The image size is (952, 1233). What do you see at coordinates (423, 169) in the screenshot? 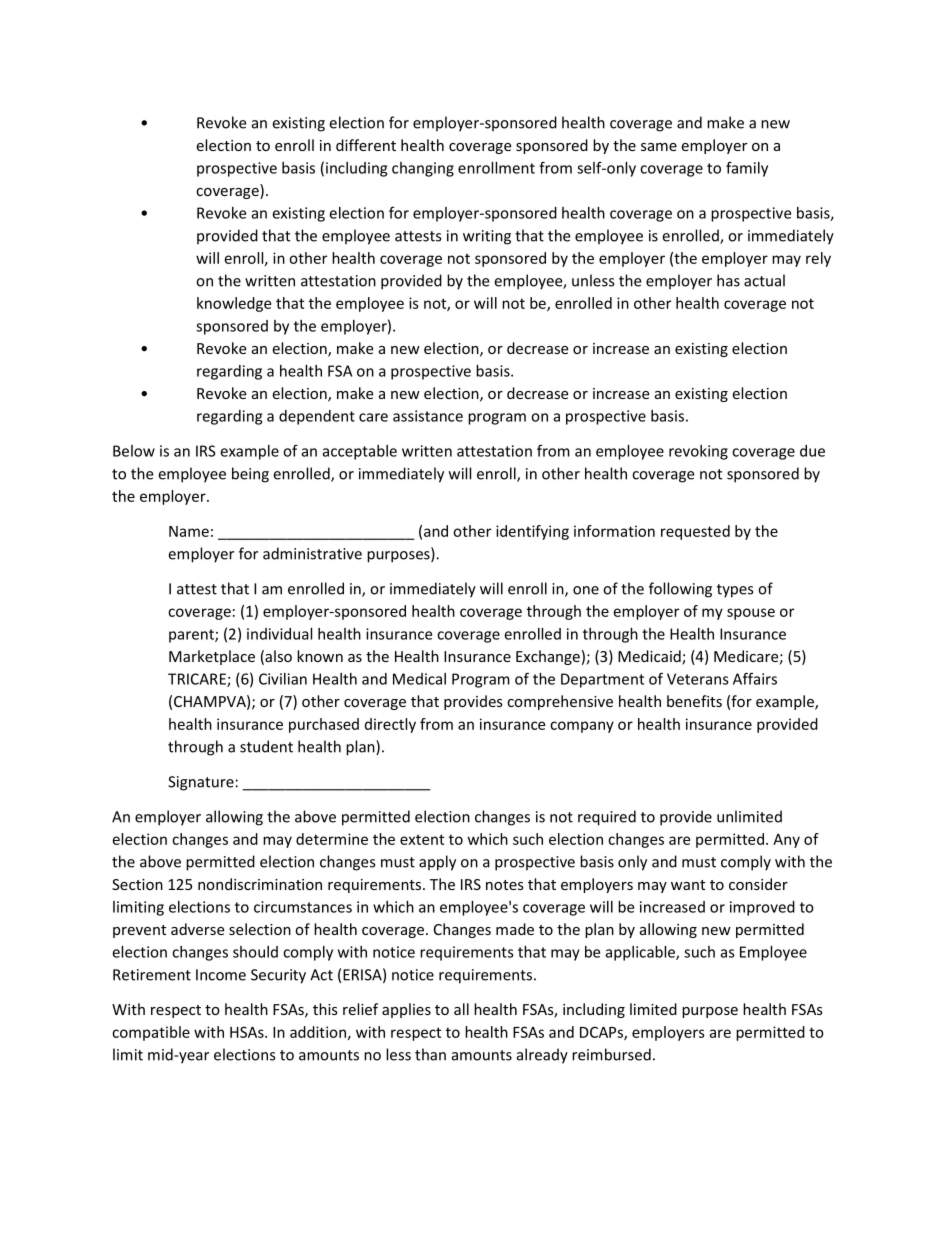
I see `changing` at bounding box center [423, 169].
